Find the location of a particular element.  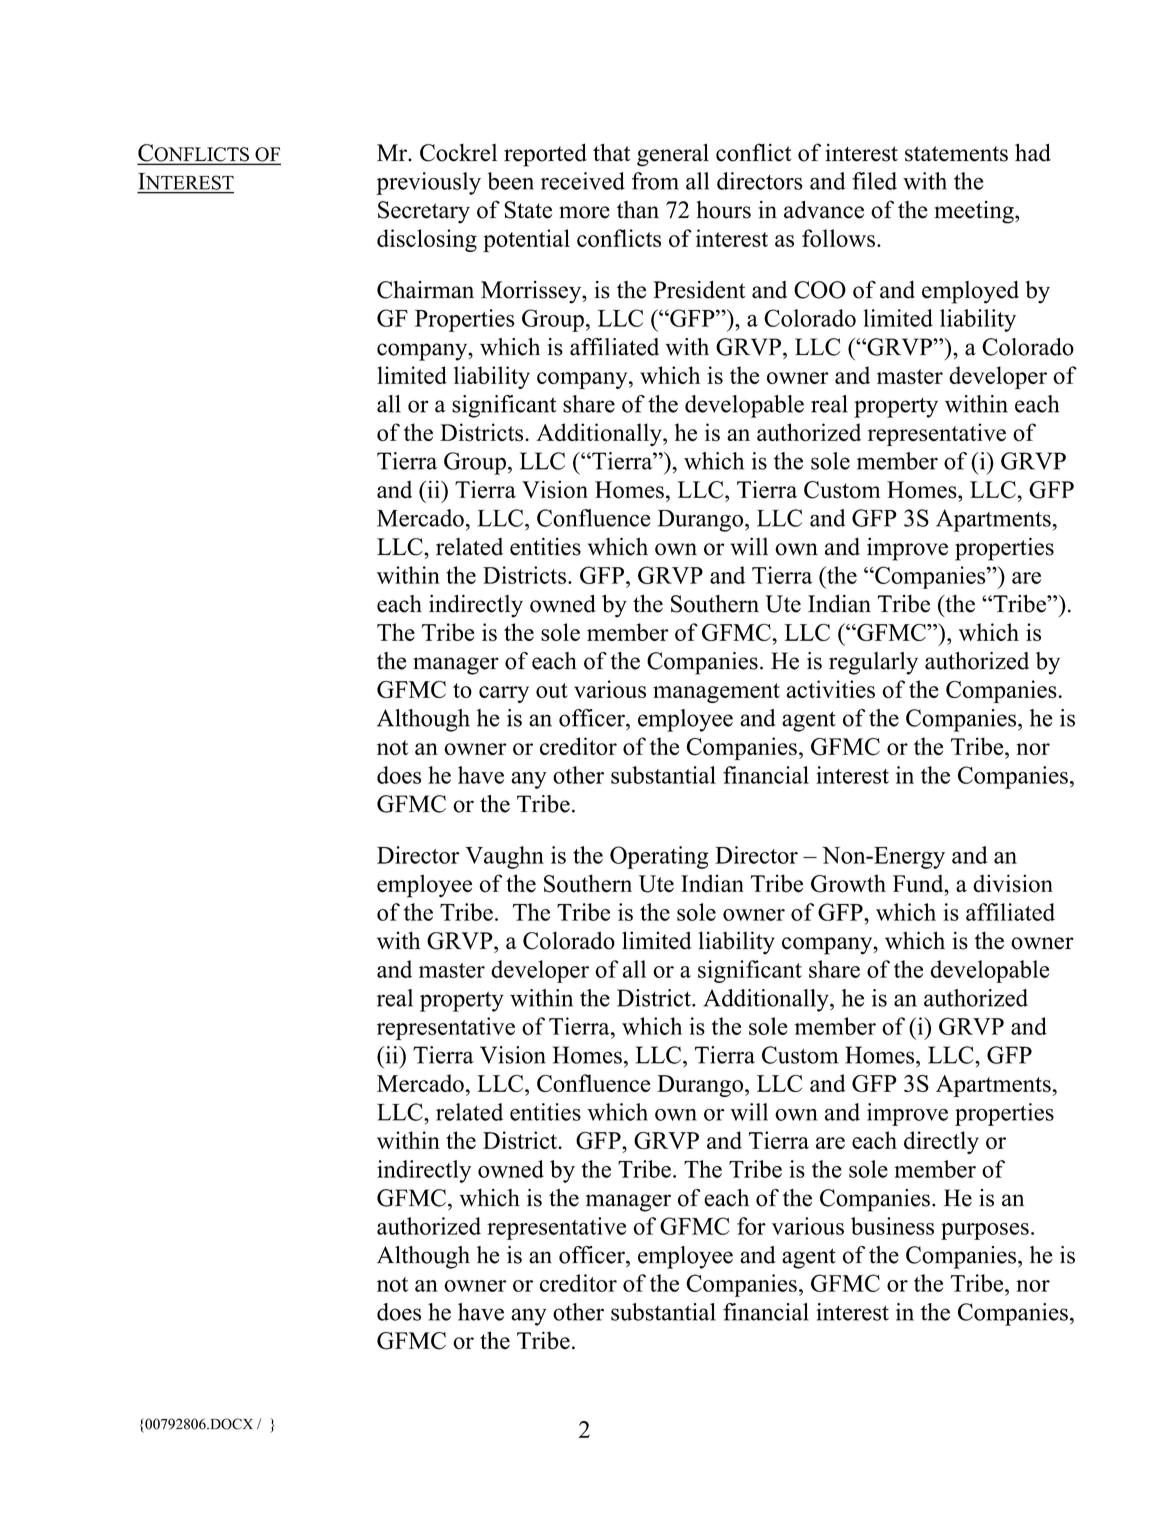

Operating is located at coordinates (659, 857).
